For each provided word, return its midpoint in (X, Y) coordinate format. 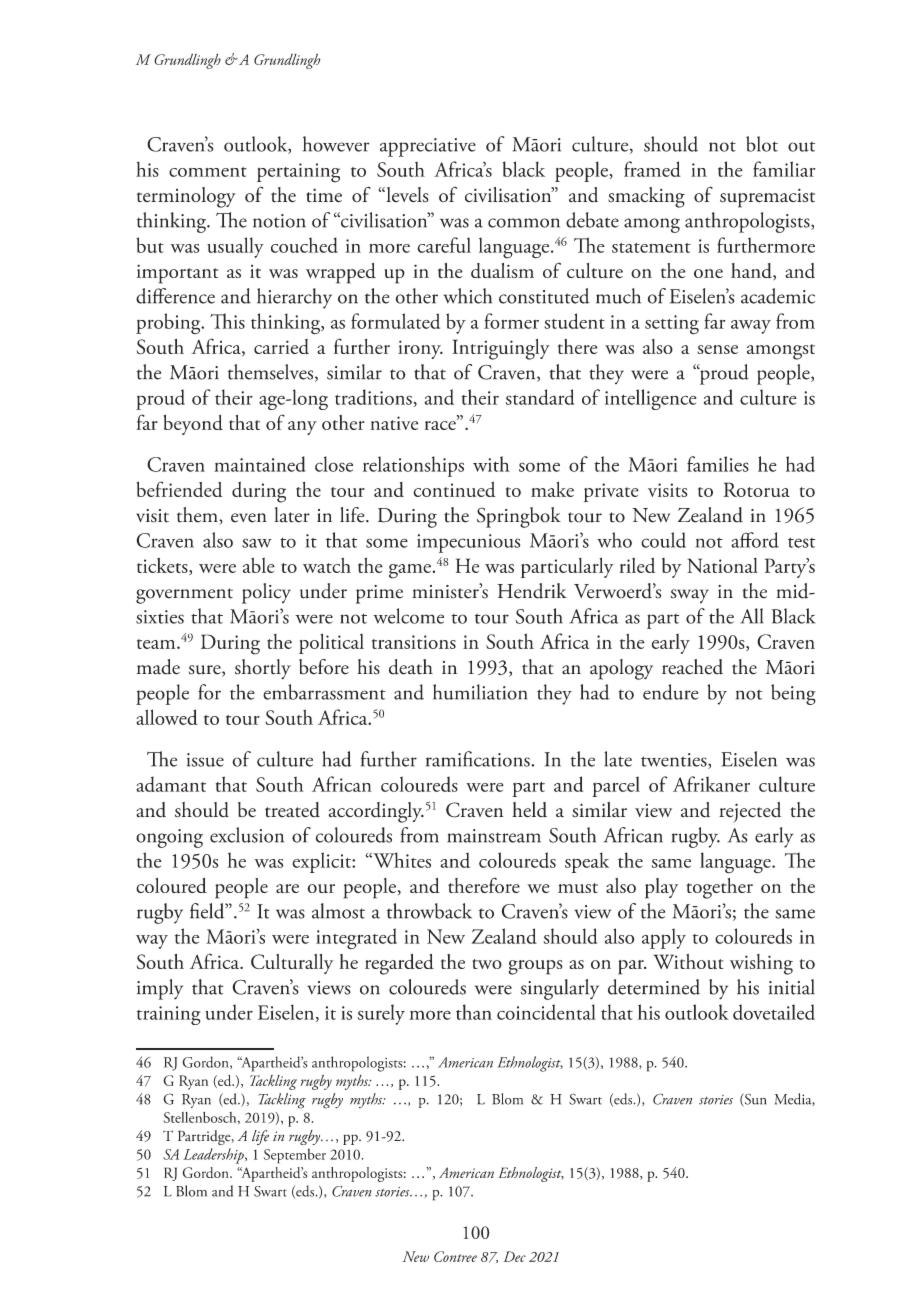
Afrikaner (711, 784)
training (168, 1015)
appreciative (428, 147)
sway (689, 596)
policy (266, 593)
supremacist (767, 198)
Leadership (214, 1156)
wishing (761, 964)
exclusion (247, 835)
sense (717, 349)
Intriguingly (501, 349)
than (474, 1012)
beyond (193, 425)
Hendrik (532, 591)
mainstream (494, 836)
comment (208, 172)
